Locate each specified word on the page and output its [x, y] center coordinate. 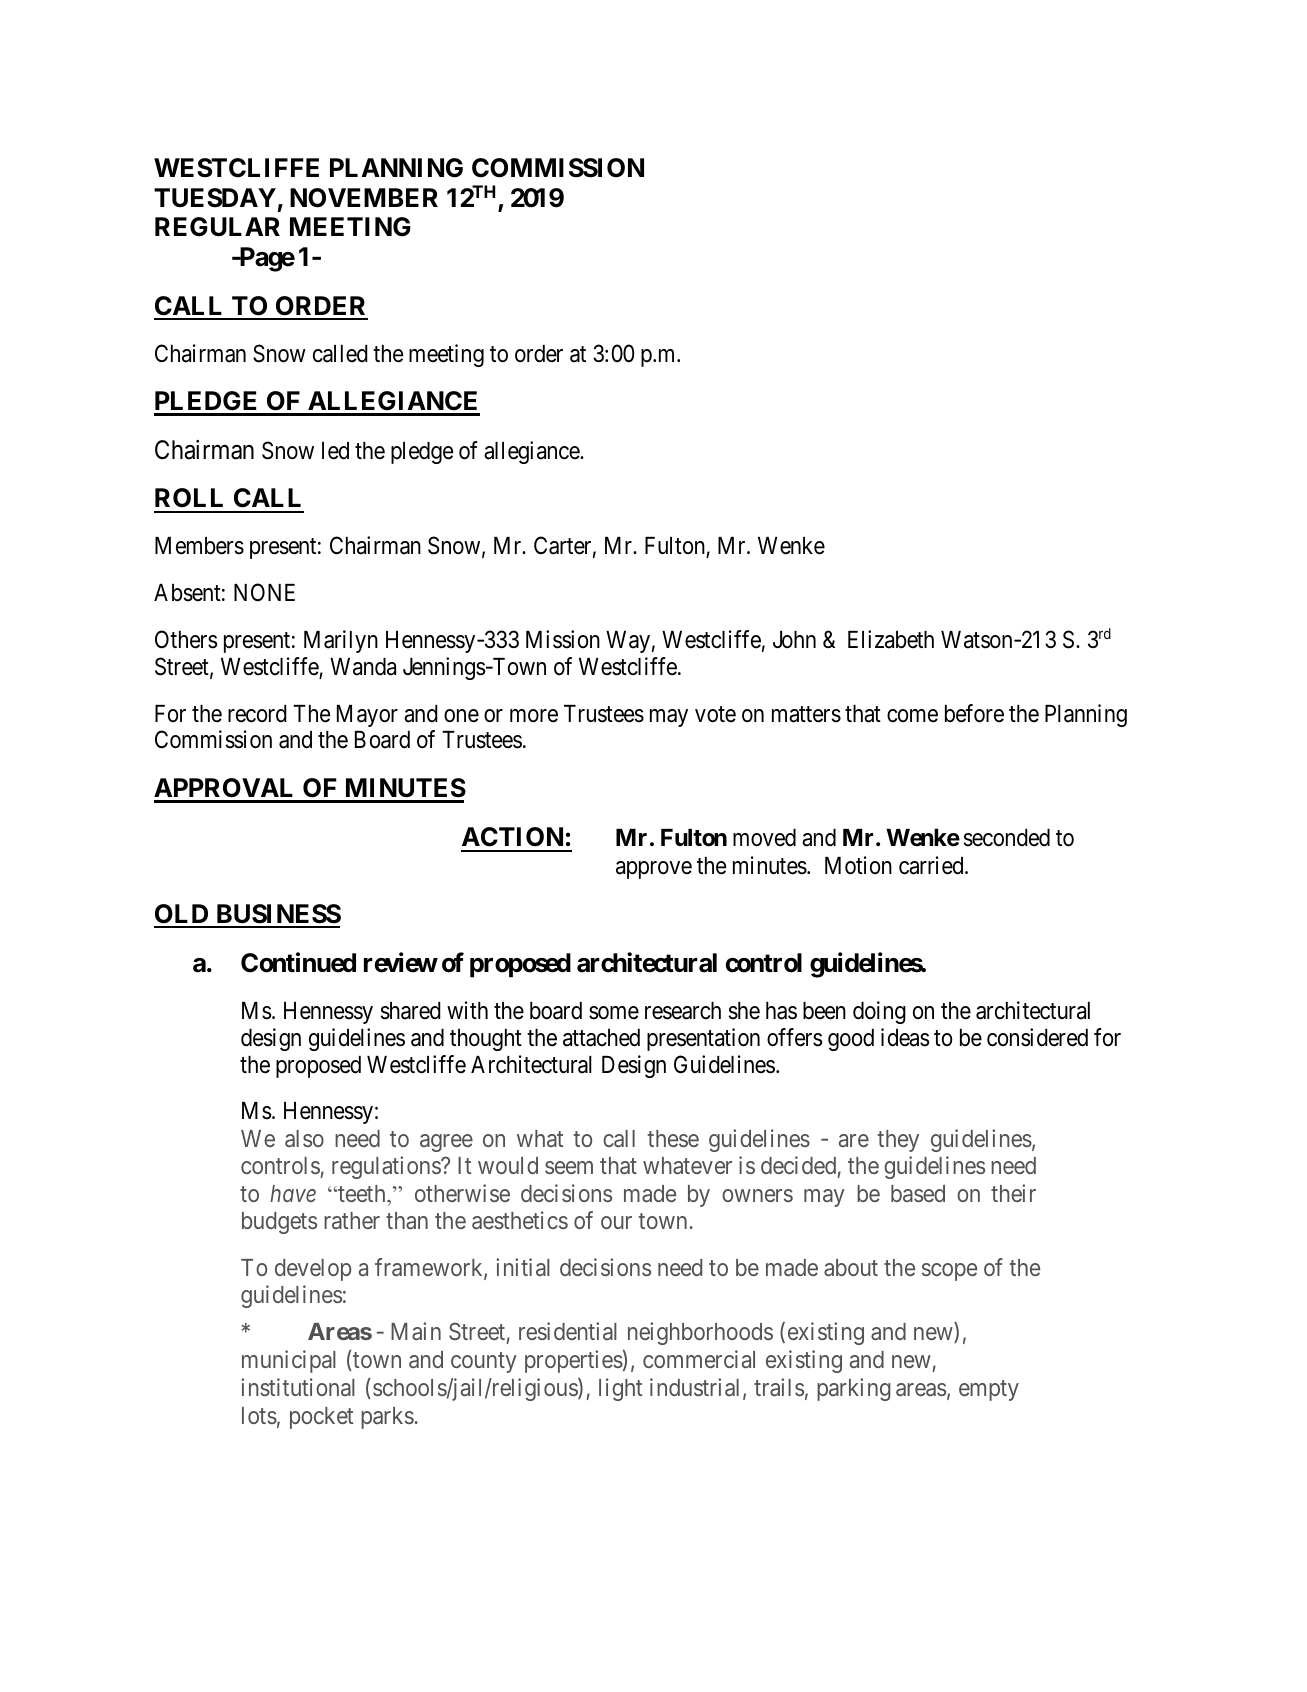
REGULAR [217, 227]
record [257, 714]
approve [654, 870]
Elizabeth [891, 639]
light [620, 1389]
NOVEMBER [364, 198]
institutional [298, 1387]
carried [932, 865]
